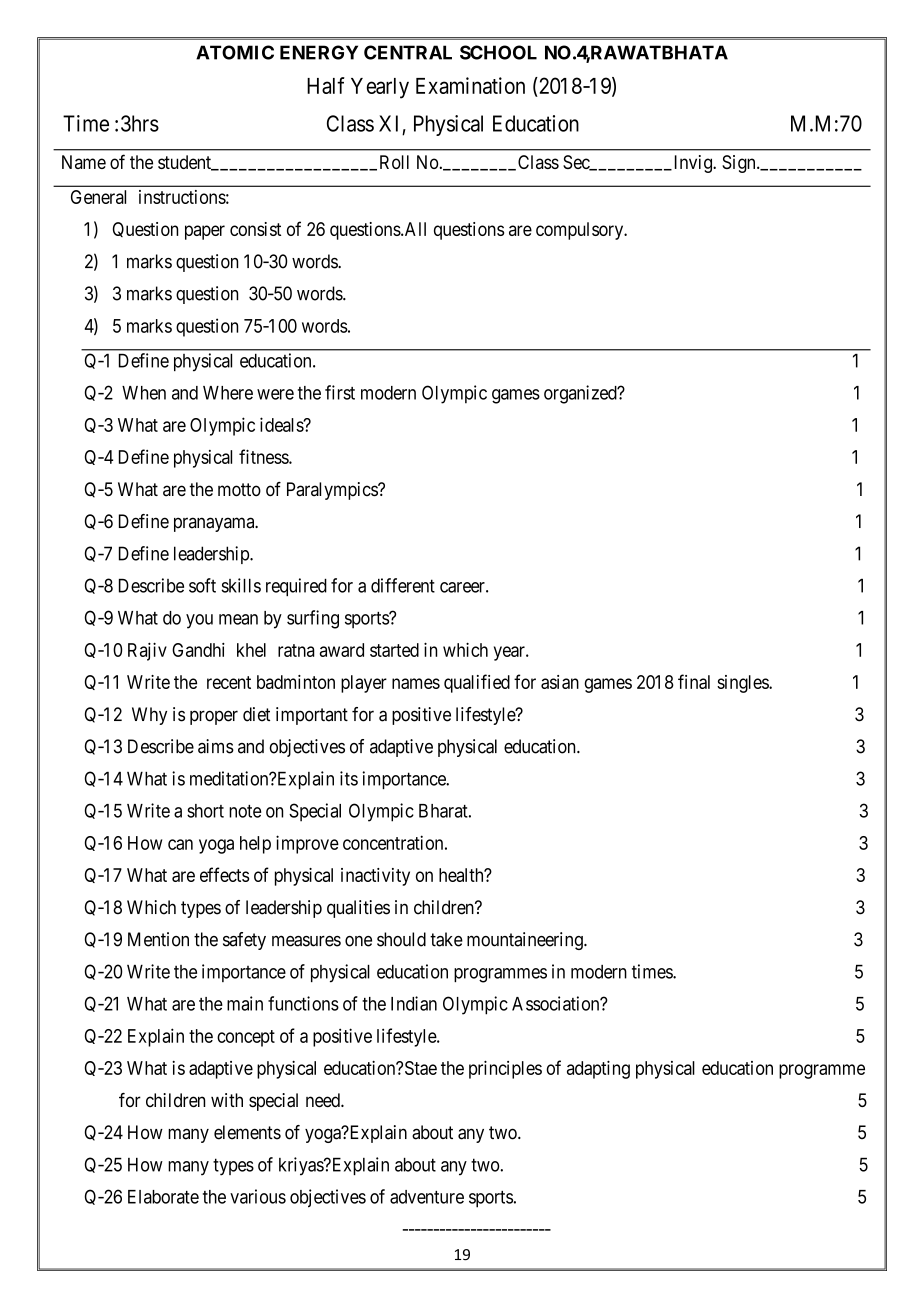  Describe the element at coordinates (340, 392) in the screenshot. I see `first` at that location.
